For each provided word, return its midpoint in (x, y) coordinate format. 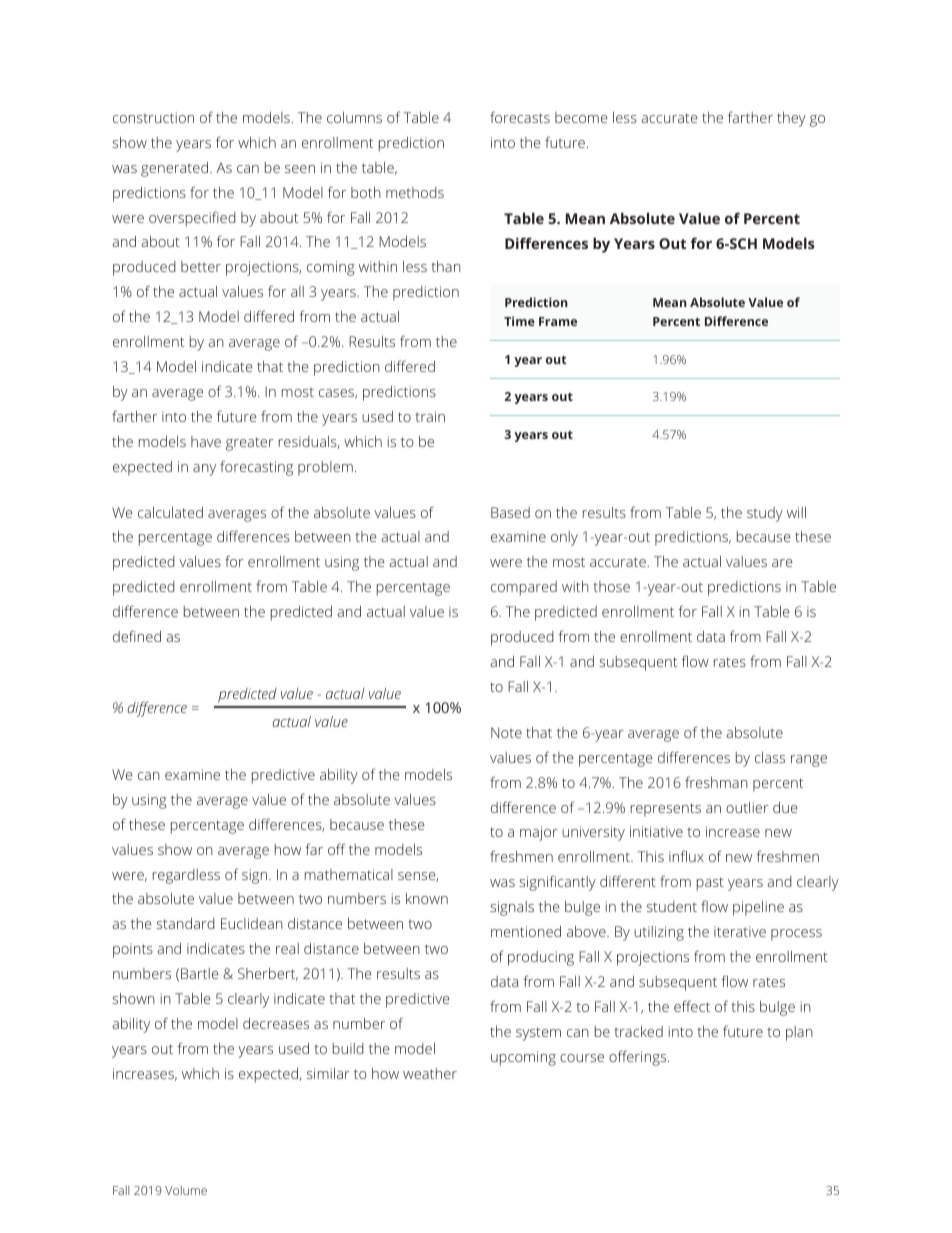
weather (430, 1073)
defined (137, 636)
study (765, 514)
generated (176, 169)
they (791, 119)
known (427, 898)
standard (185, 923)
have (206, 441)
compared (524, 588)
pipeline (758, 908)
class (770, 757)
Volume (186, 1190)
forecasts (520, 117)
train (430, 416)
